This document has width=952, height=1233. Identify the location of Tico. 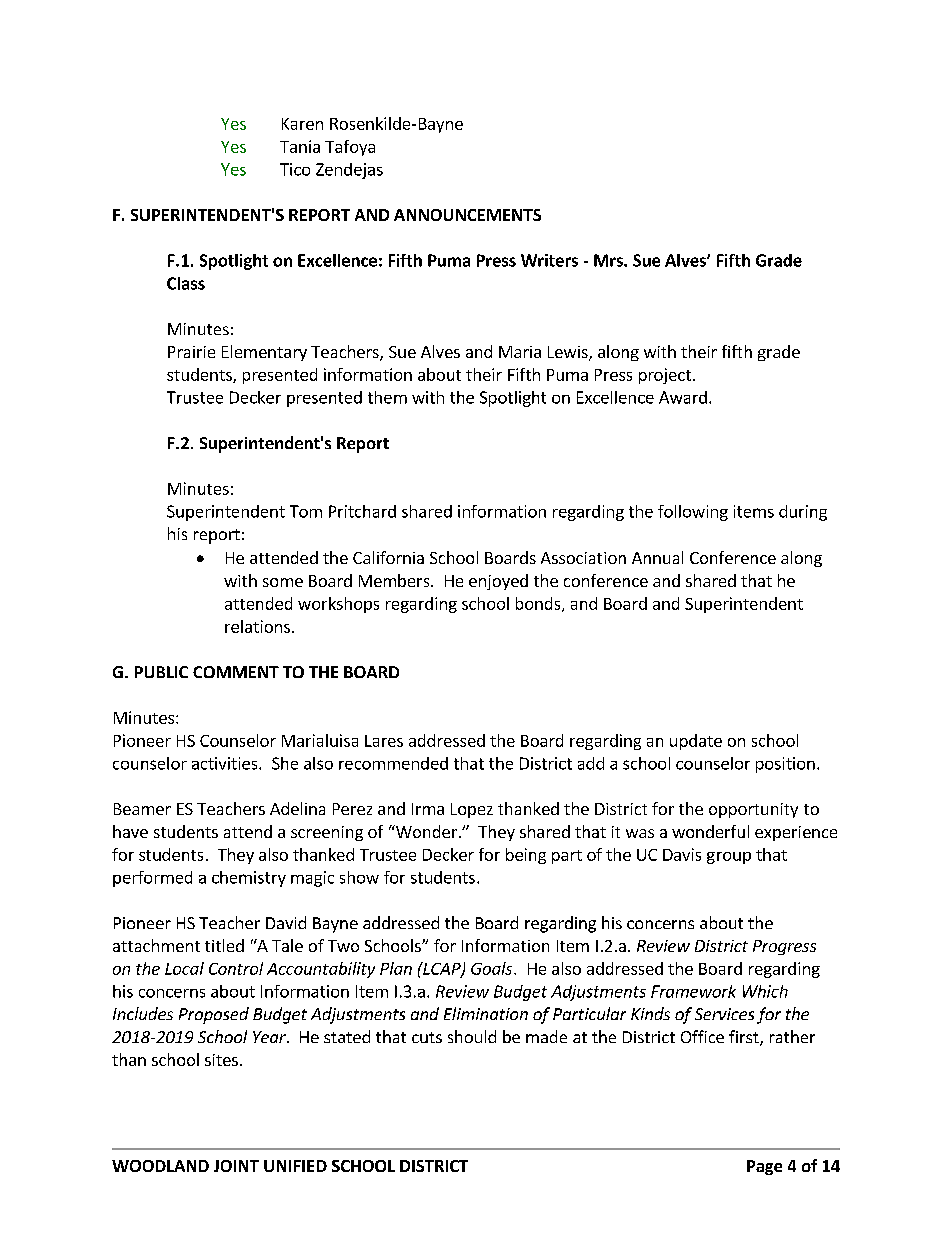
(295, 169).
